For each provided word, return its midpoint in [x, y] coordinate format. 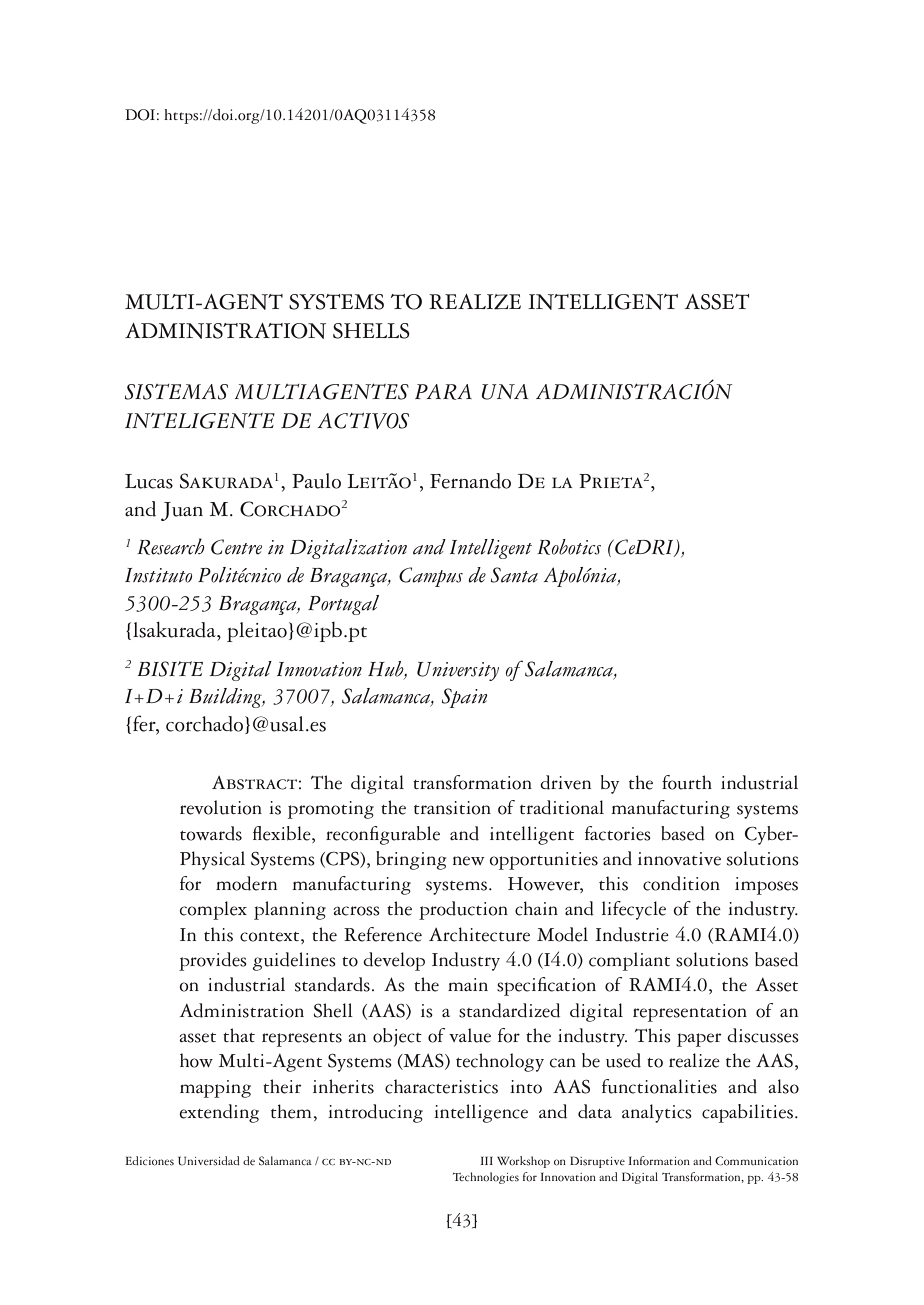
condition [681, 883]
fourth [687, 782]
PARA [443, 392]
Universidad [209, 1161]
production [463, 910]
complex [213, 910]
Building [227, 698]
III [486, 1160]
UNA [505, 392]
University [458, 671]
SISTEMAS [176, 392]
